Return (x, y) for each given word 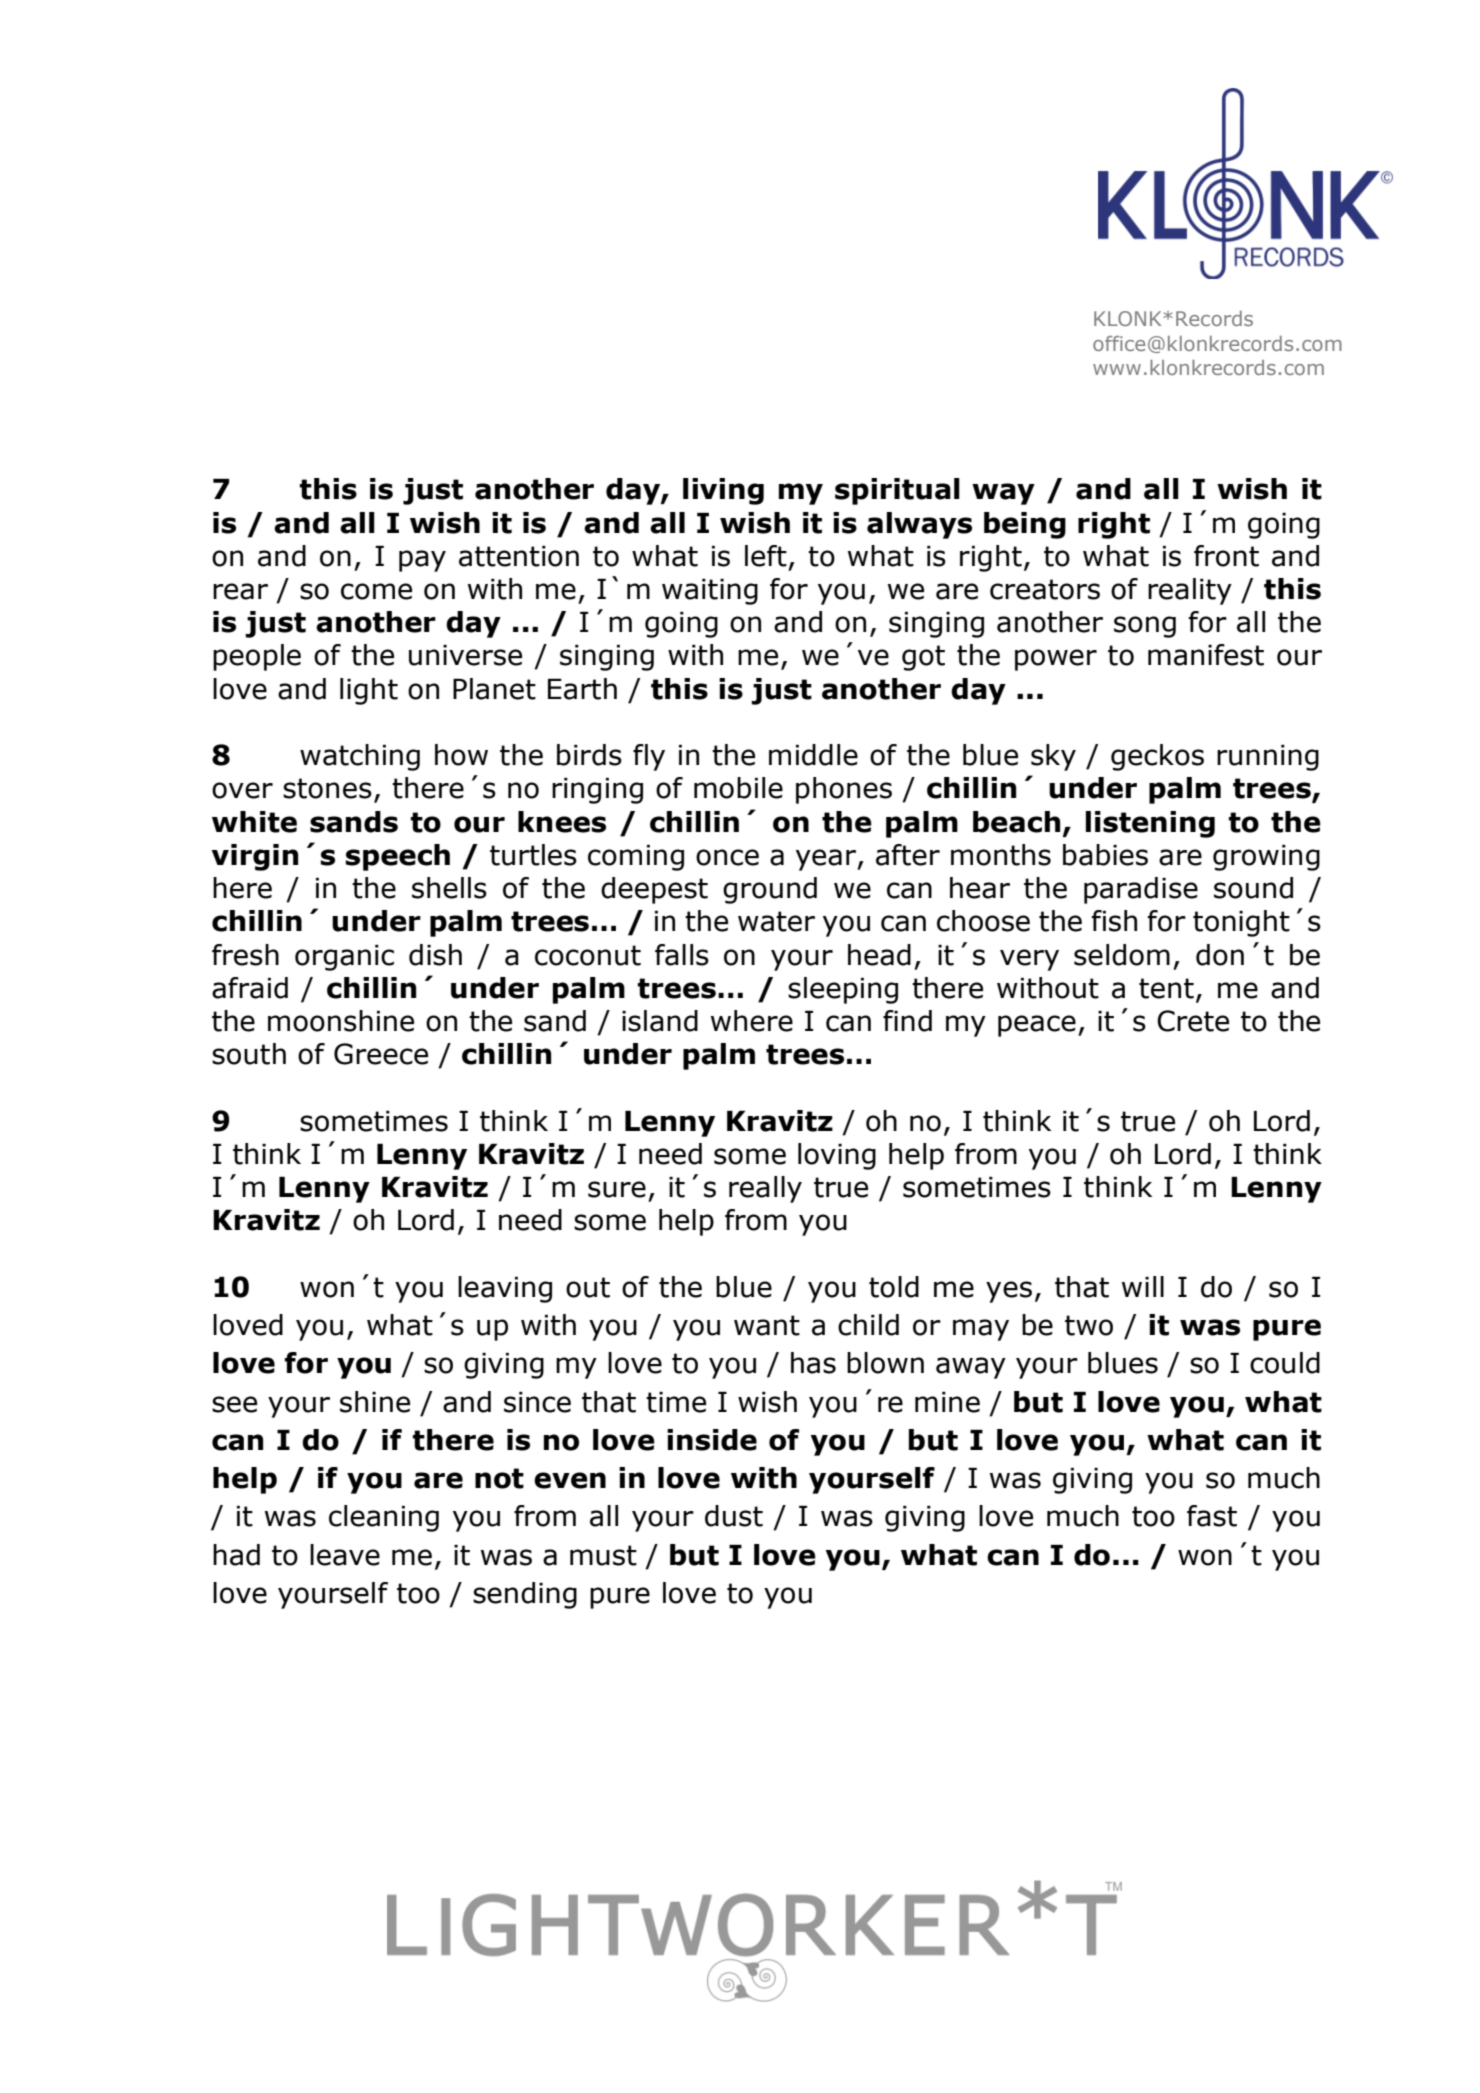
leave (345, 1555)
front (1226, 556)
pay (422, 561)
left (766, 556)
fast (1212, 1516)
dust (734, 1516)
